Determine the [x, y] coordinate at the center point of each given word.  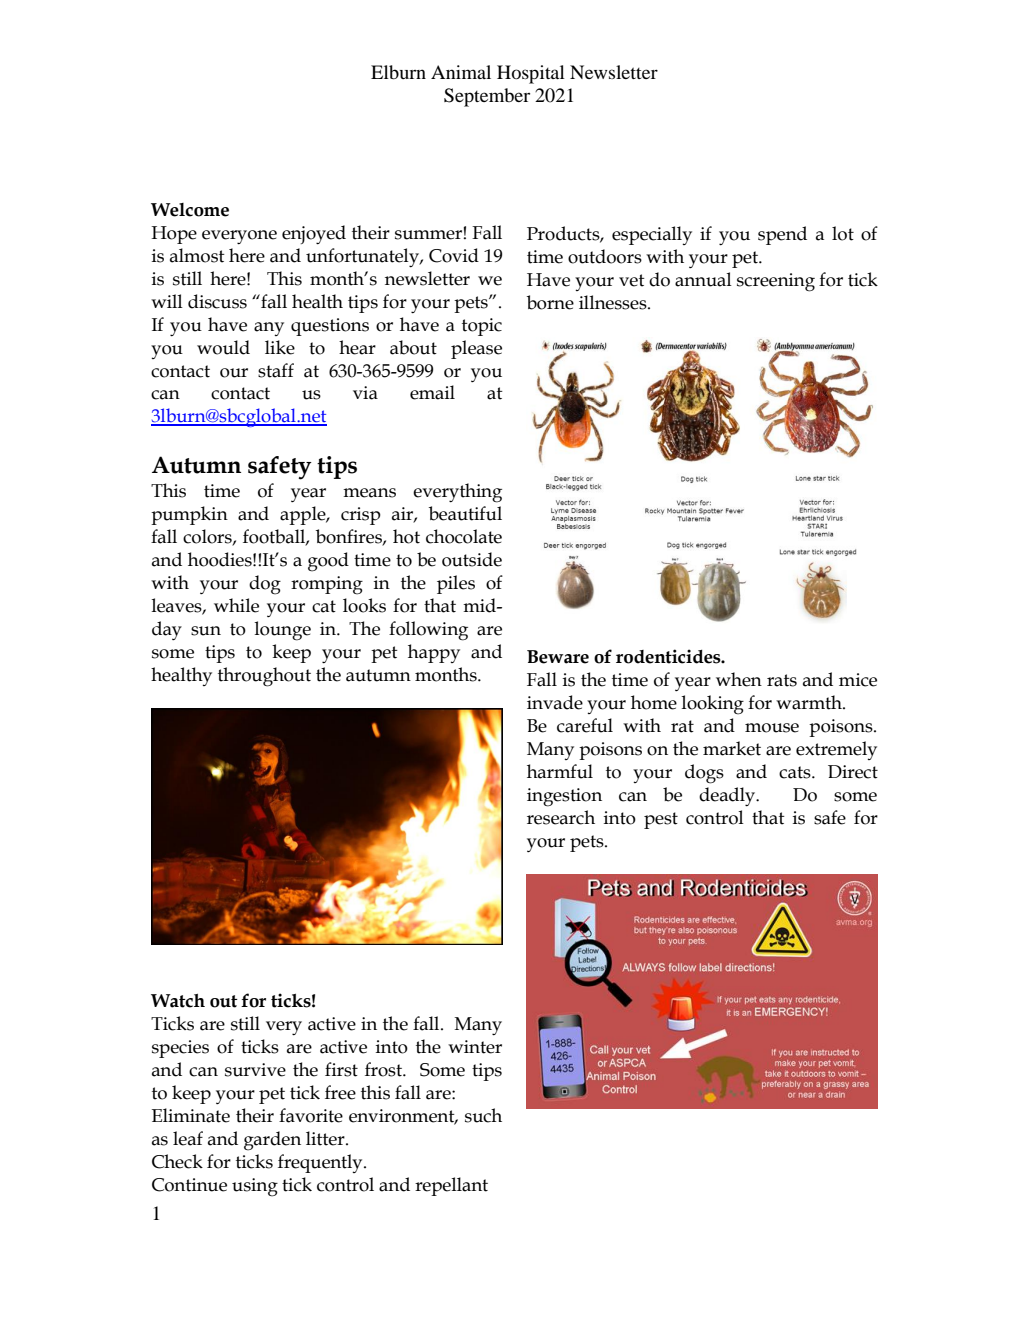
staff [276, 370]
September [487, 97]
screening [776, 282]
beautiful [465, 513]
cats [796, 772]
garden [272, 1141]
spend [782, 235]
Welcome [190, 210]
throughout [264, 677]
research [561, 817]
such [483, 1115]
